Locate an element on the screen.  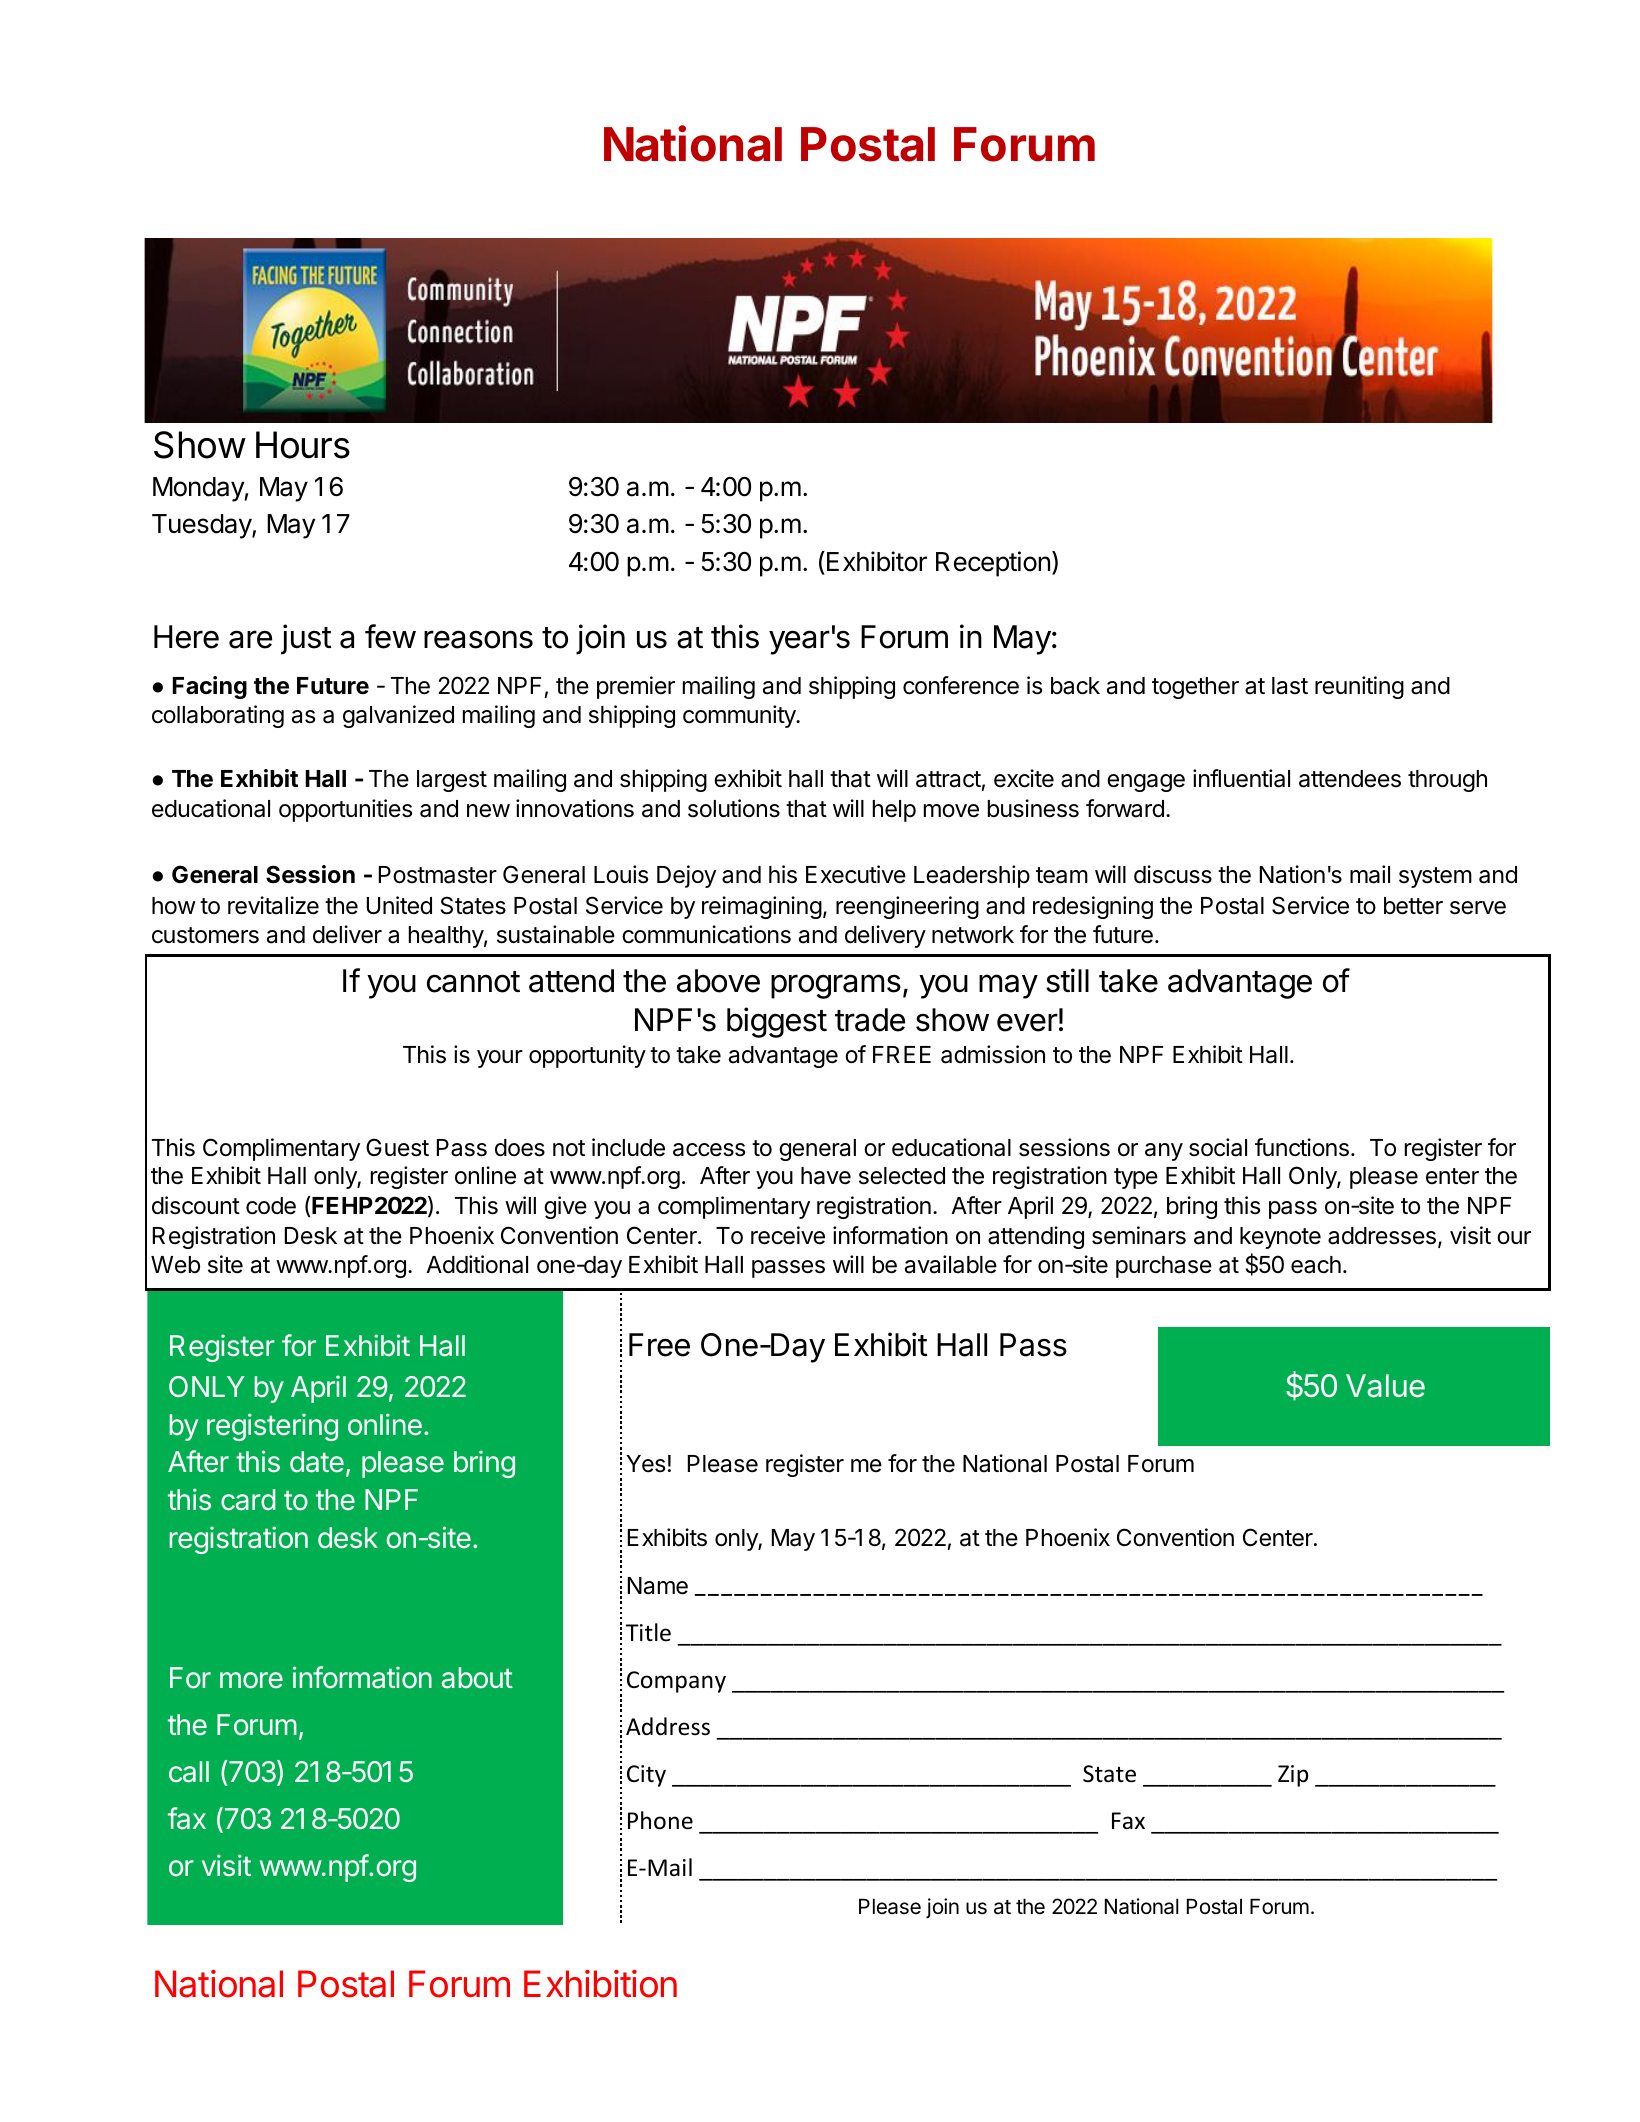
Guest is located at coordinates (397, 1147).
